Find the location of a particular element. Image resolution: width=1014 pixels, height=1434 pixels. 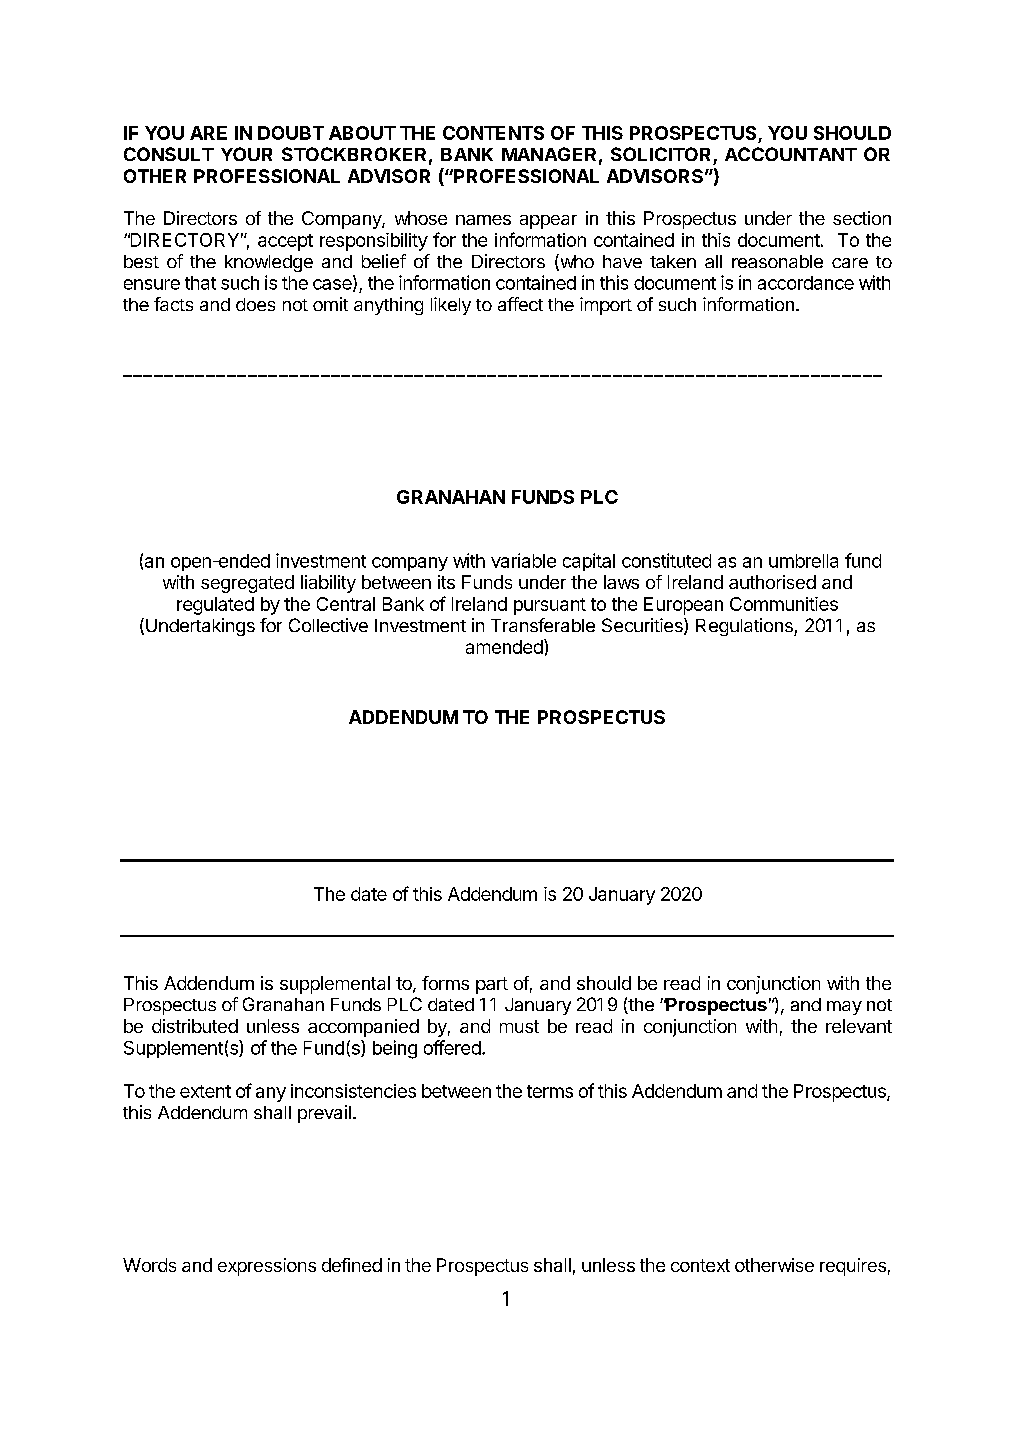

regulated is located at coordinates (215, 606).
